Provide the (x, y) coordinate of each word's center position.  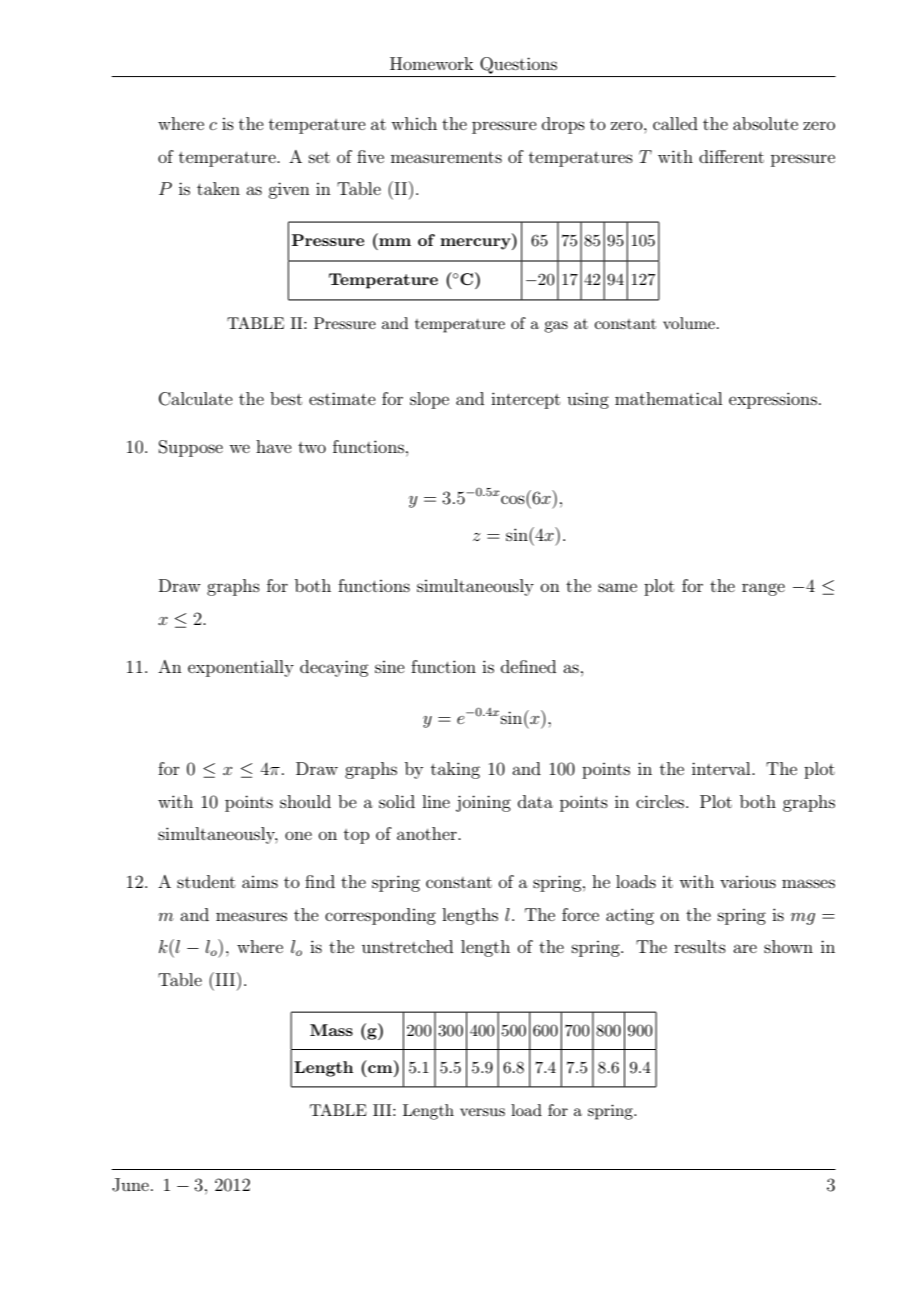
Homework (432, 63)
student (206, 881)
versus (482, 1112)
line (436, 801)
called (675, 123)
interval (722, 768)
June (130, 1185)
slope (429, 400)
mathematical (668, 398)
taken (218, 188)
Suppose (191, 448)
